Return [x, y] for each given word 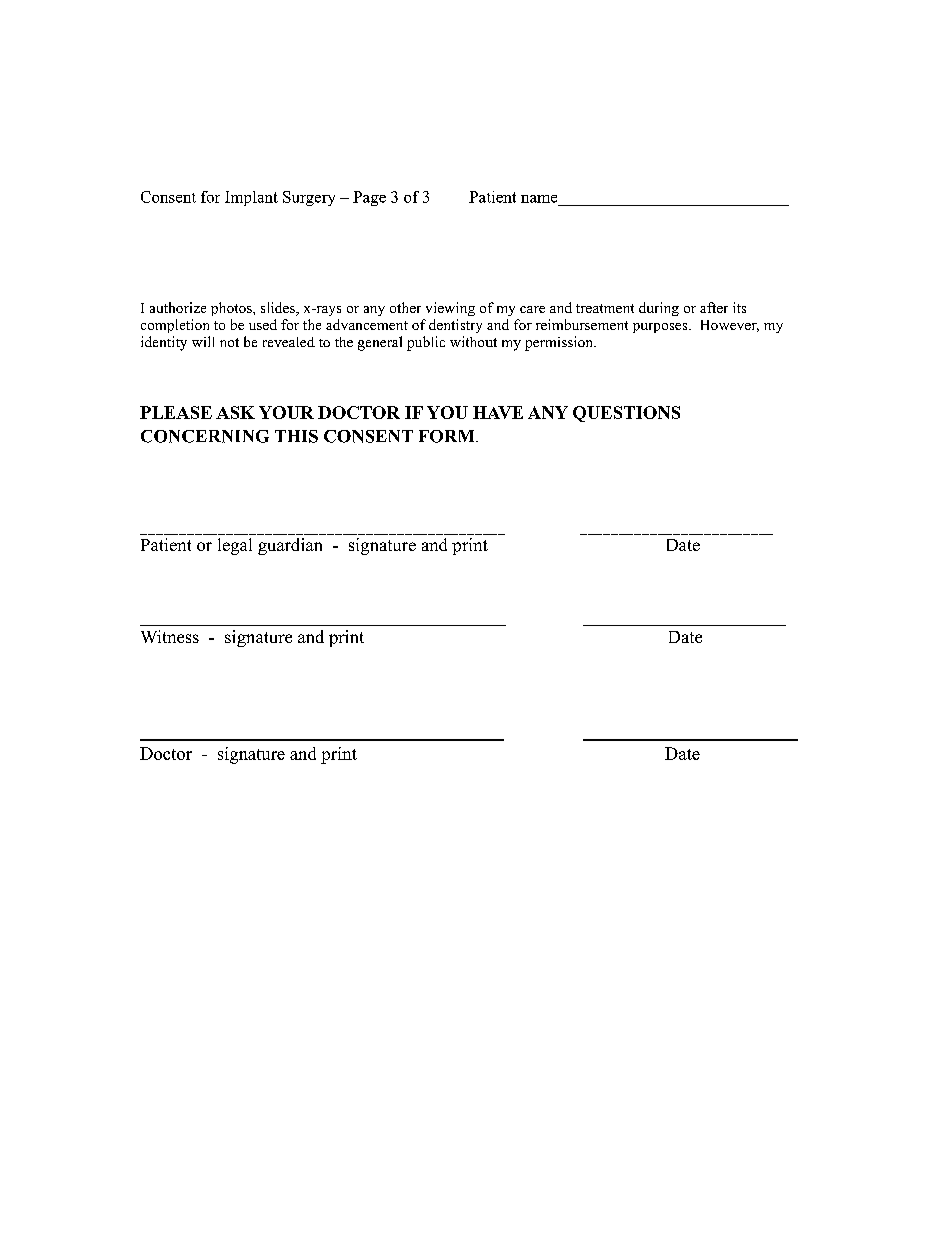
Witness [170, 636]
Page [369, 198]
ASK [235, 412]
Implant [251, 198]
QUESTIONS [626, 414]
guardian [290, 546]
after [714, 307]
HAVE [498, 412]
